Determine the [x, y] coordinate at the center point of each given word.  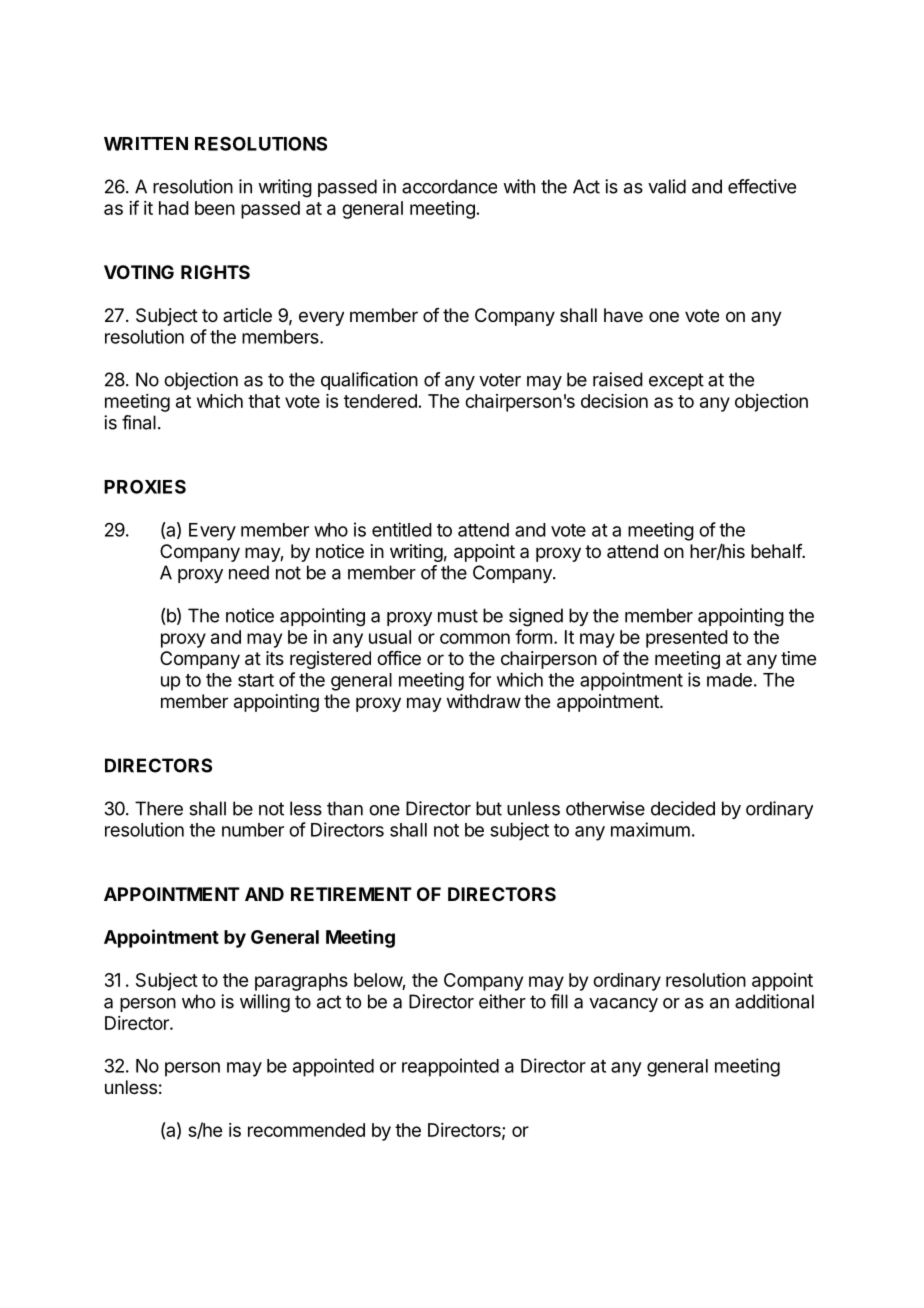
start [256, 680]
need [249, 572]
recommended [306, 1130]
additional [774, 1001]
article [247, 315]
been [215, 208]
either [502, 1001]
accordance [449, 186]
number [253, 830]
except [676, 381]
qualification [369, 381]
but [489, 808]
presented [687, 639]
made [729, 680]
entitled [402, 529]
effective [762, 186]
